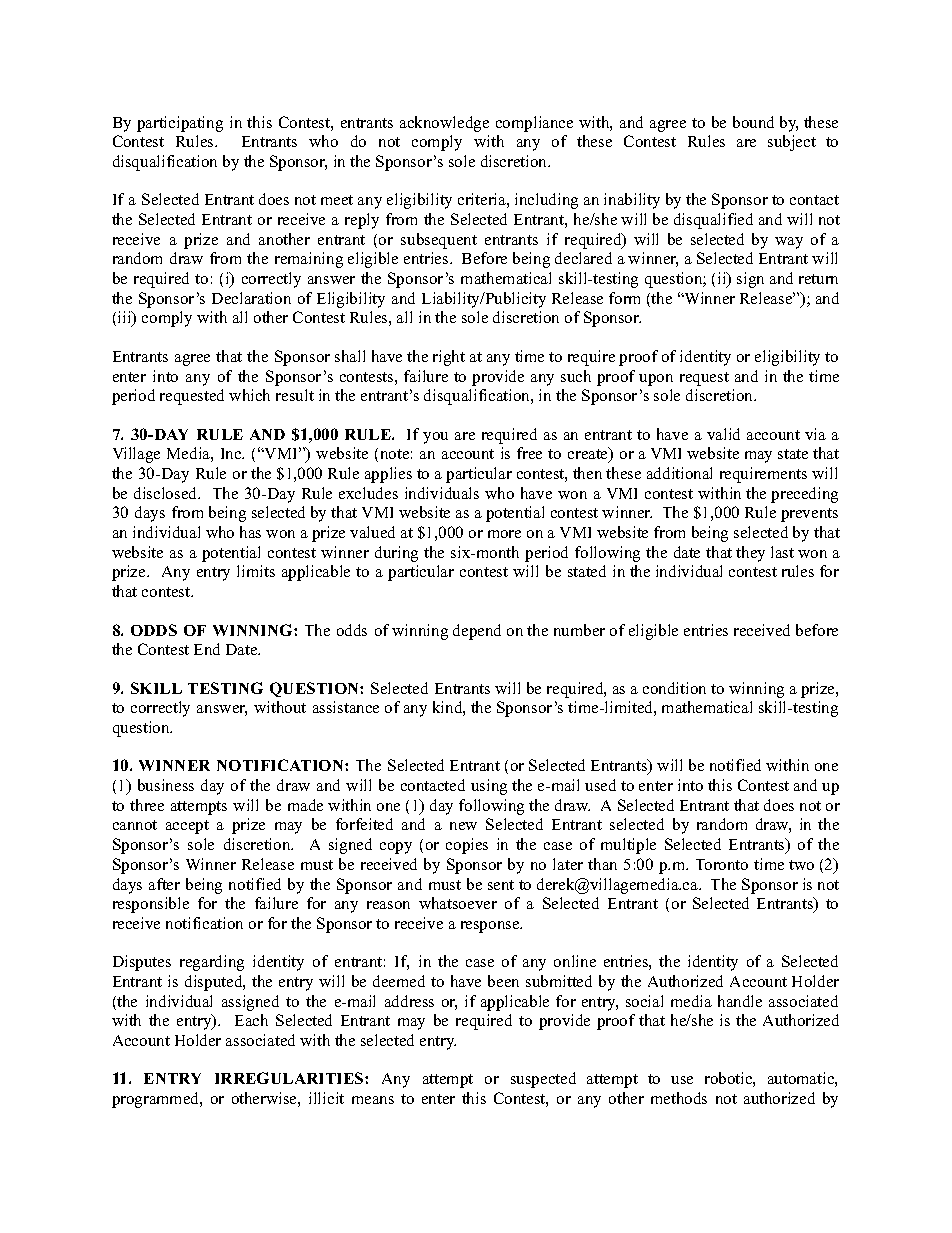  Describe the element at coordinates (435, 438) in the image. I see `you` at that location.
